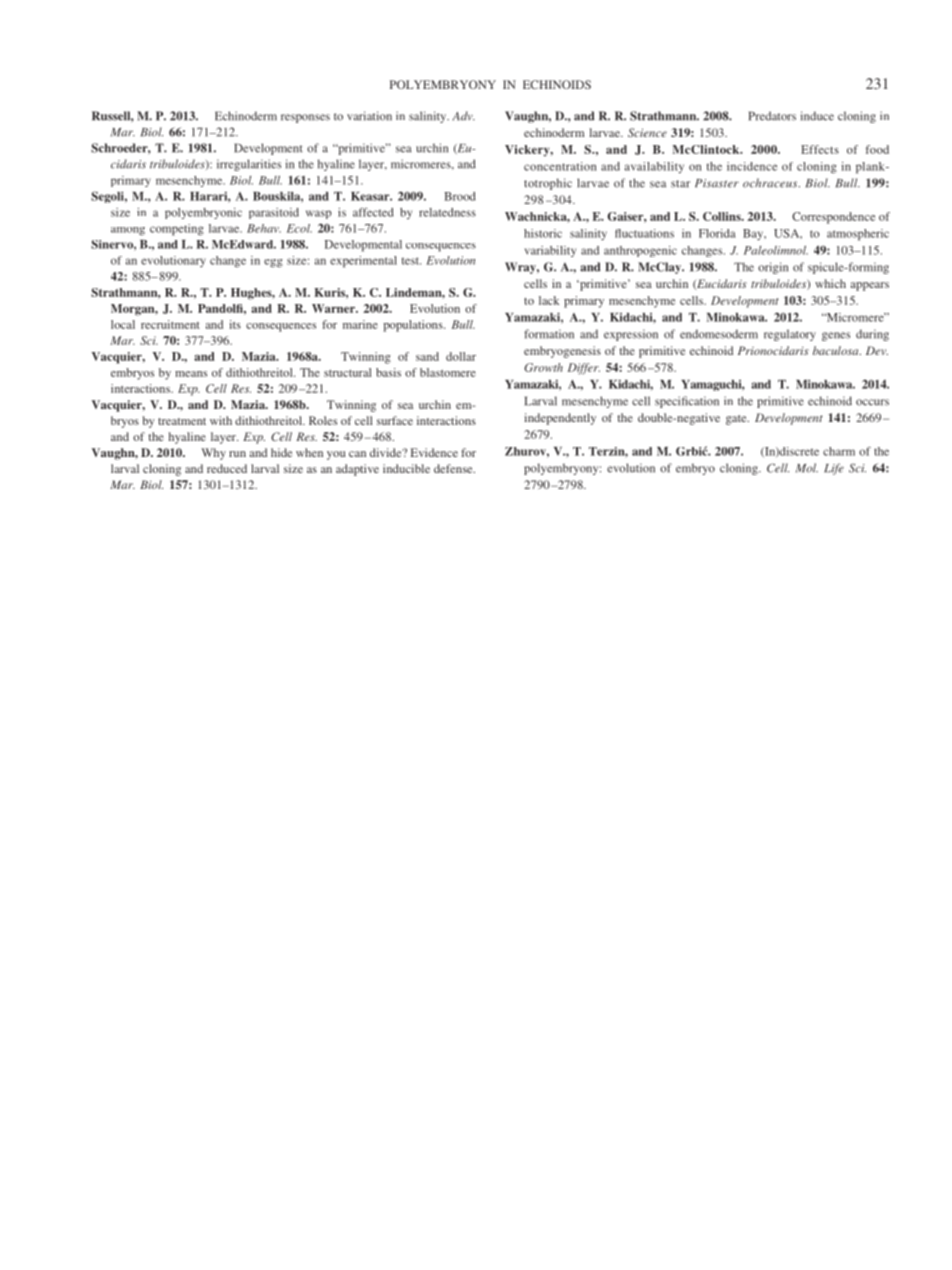 This image has height=1270, width=952. Describe the element at coordinates (447, 212) in the image. I see `relatedness` at that location.
